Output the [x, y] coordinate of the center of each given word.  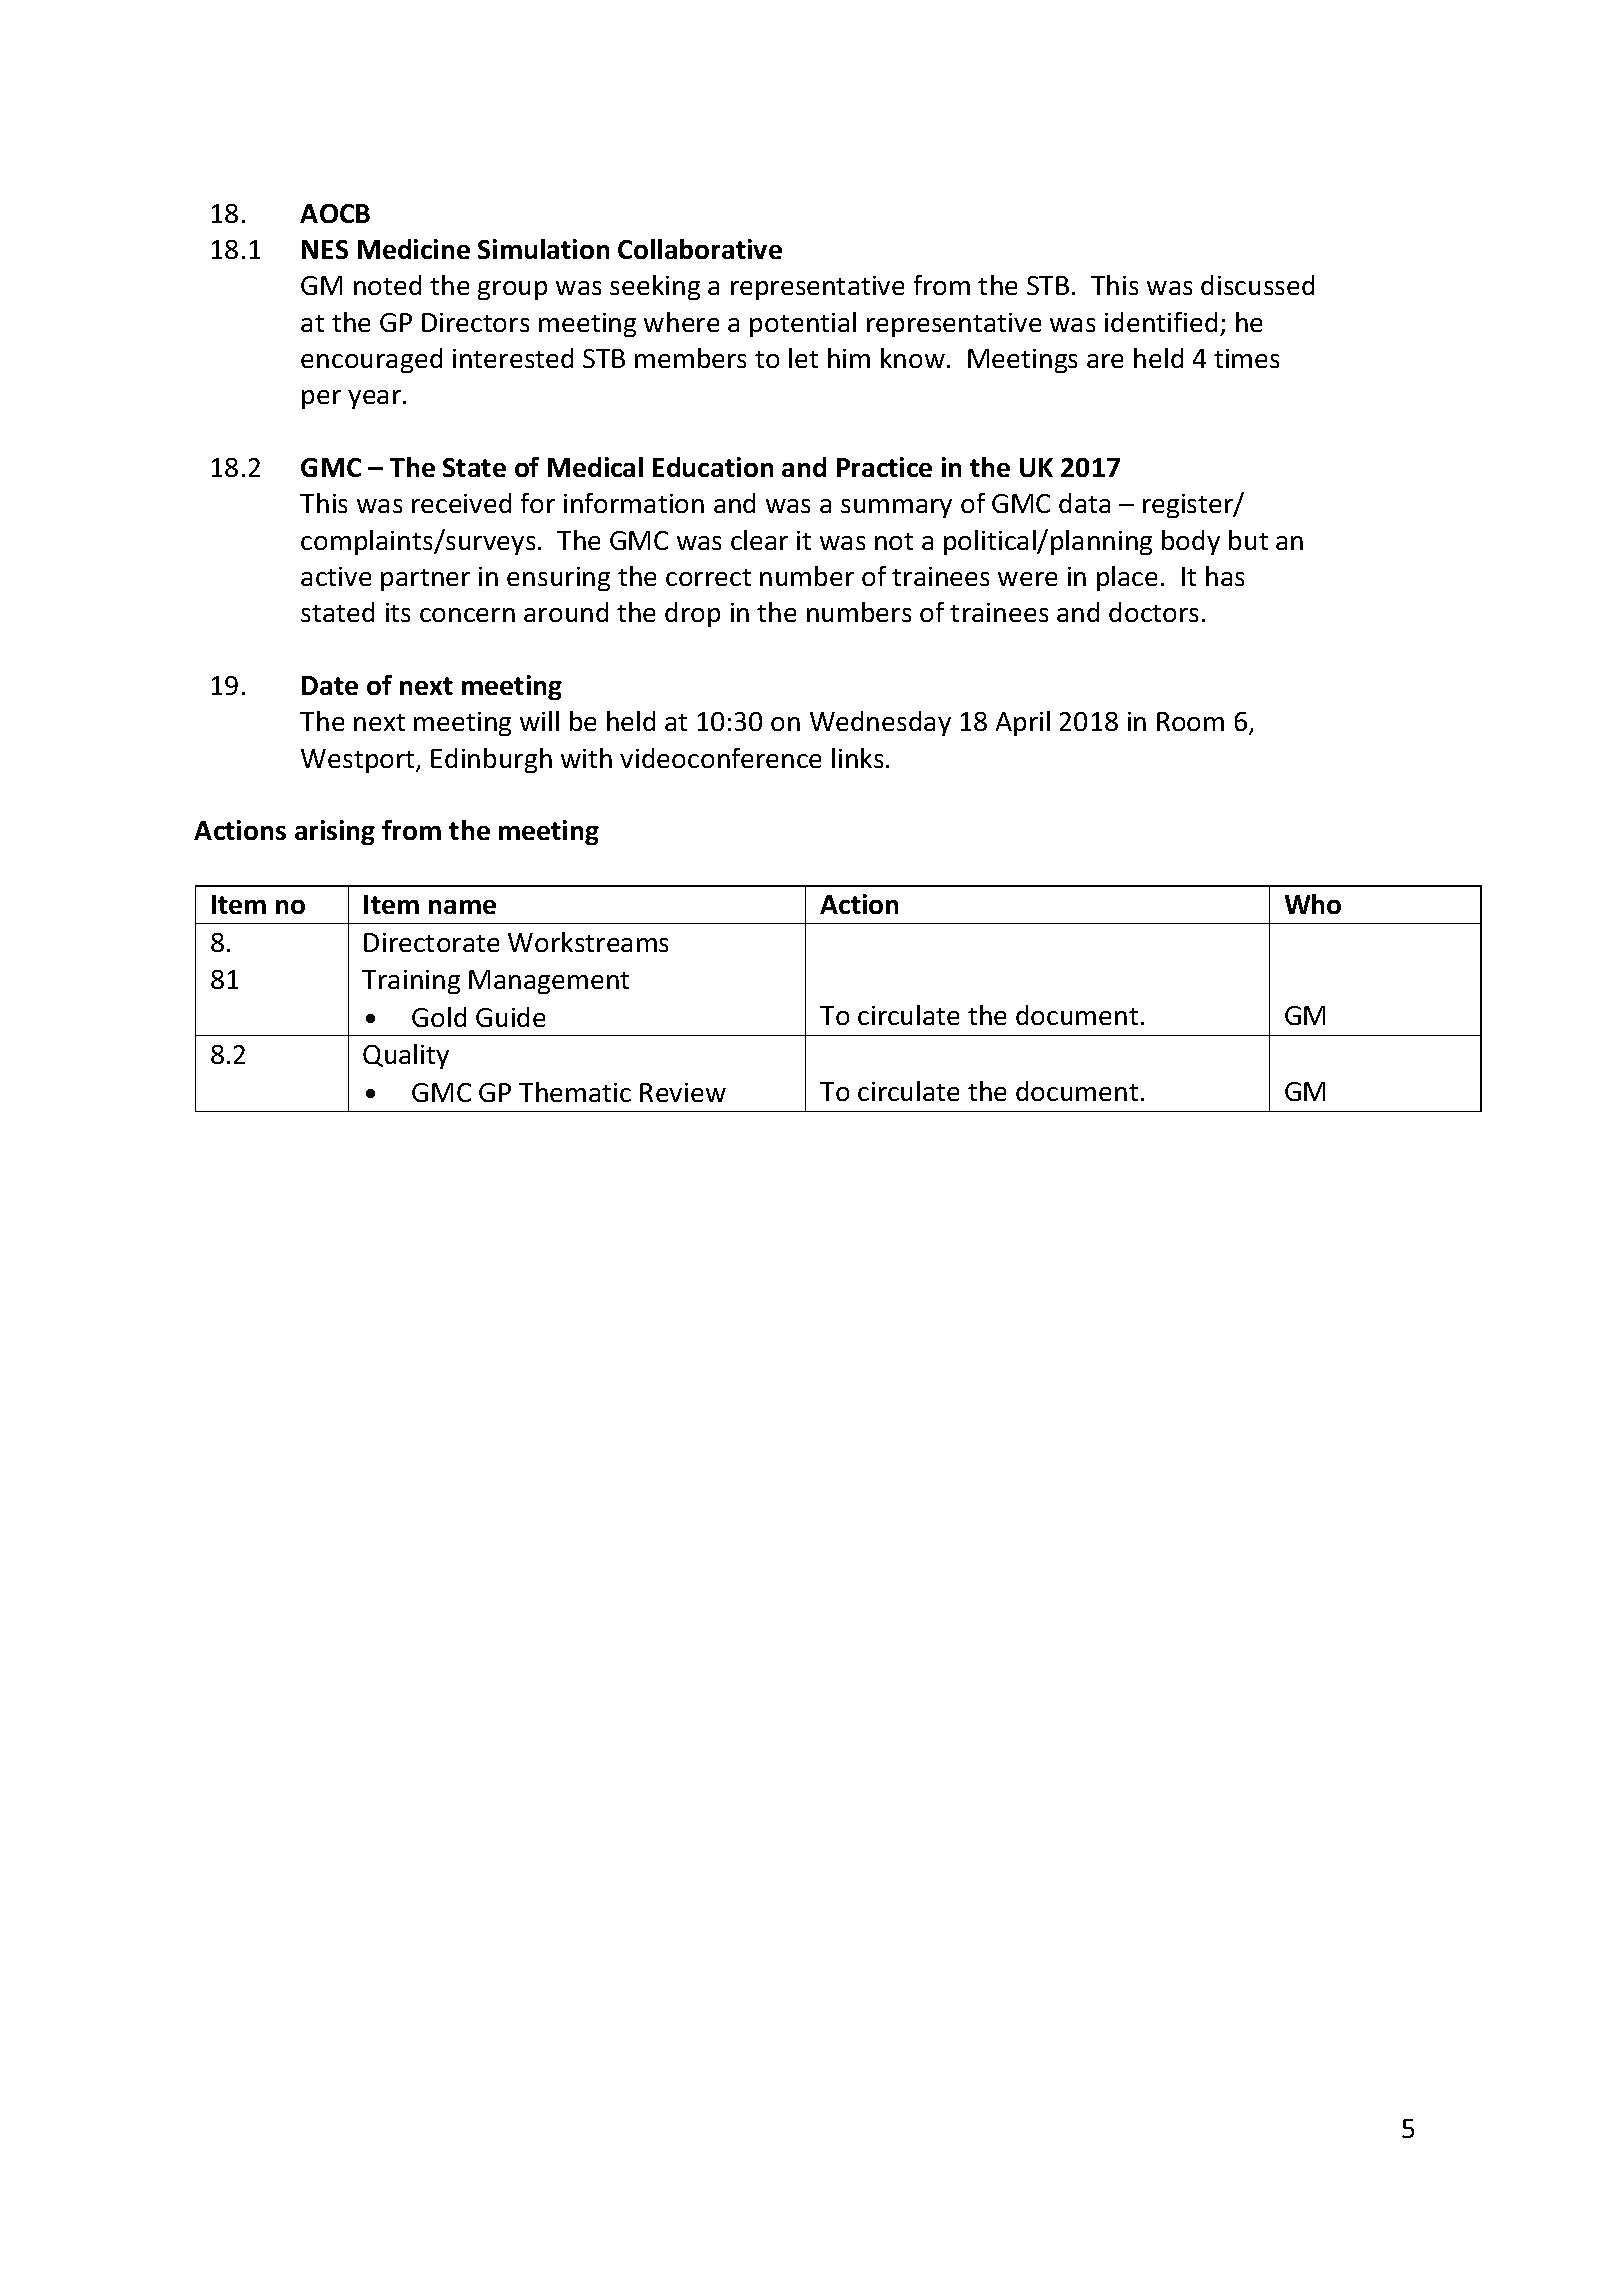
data [1084, 503]
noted [387, 285]
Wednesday [880, 723]
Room [1190, 721]
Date [330, 685]
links [857, 758]
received [461, 503]
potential [803, 324]
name [462, 907]
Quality [406, 1056]
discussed [1257, 285]
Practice [884, 467]
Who [1313, 904]
